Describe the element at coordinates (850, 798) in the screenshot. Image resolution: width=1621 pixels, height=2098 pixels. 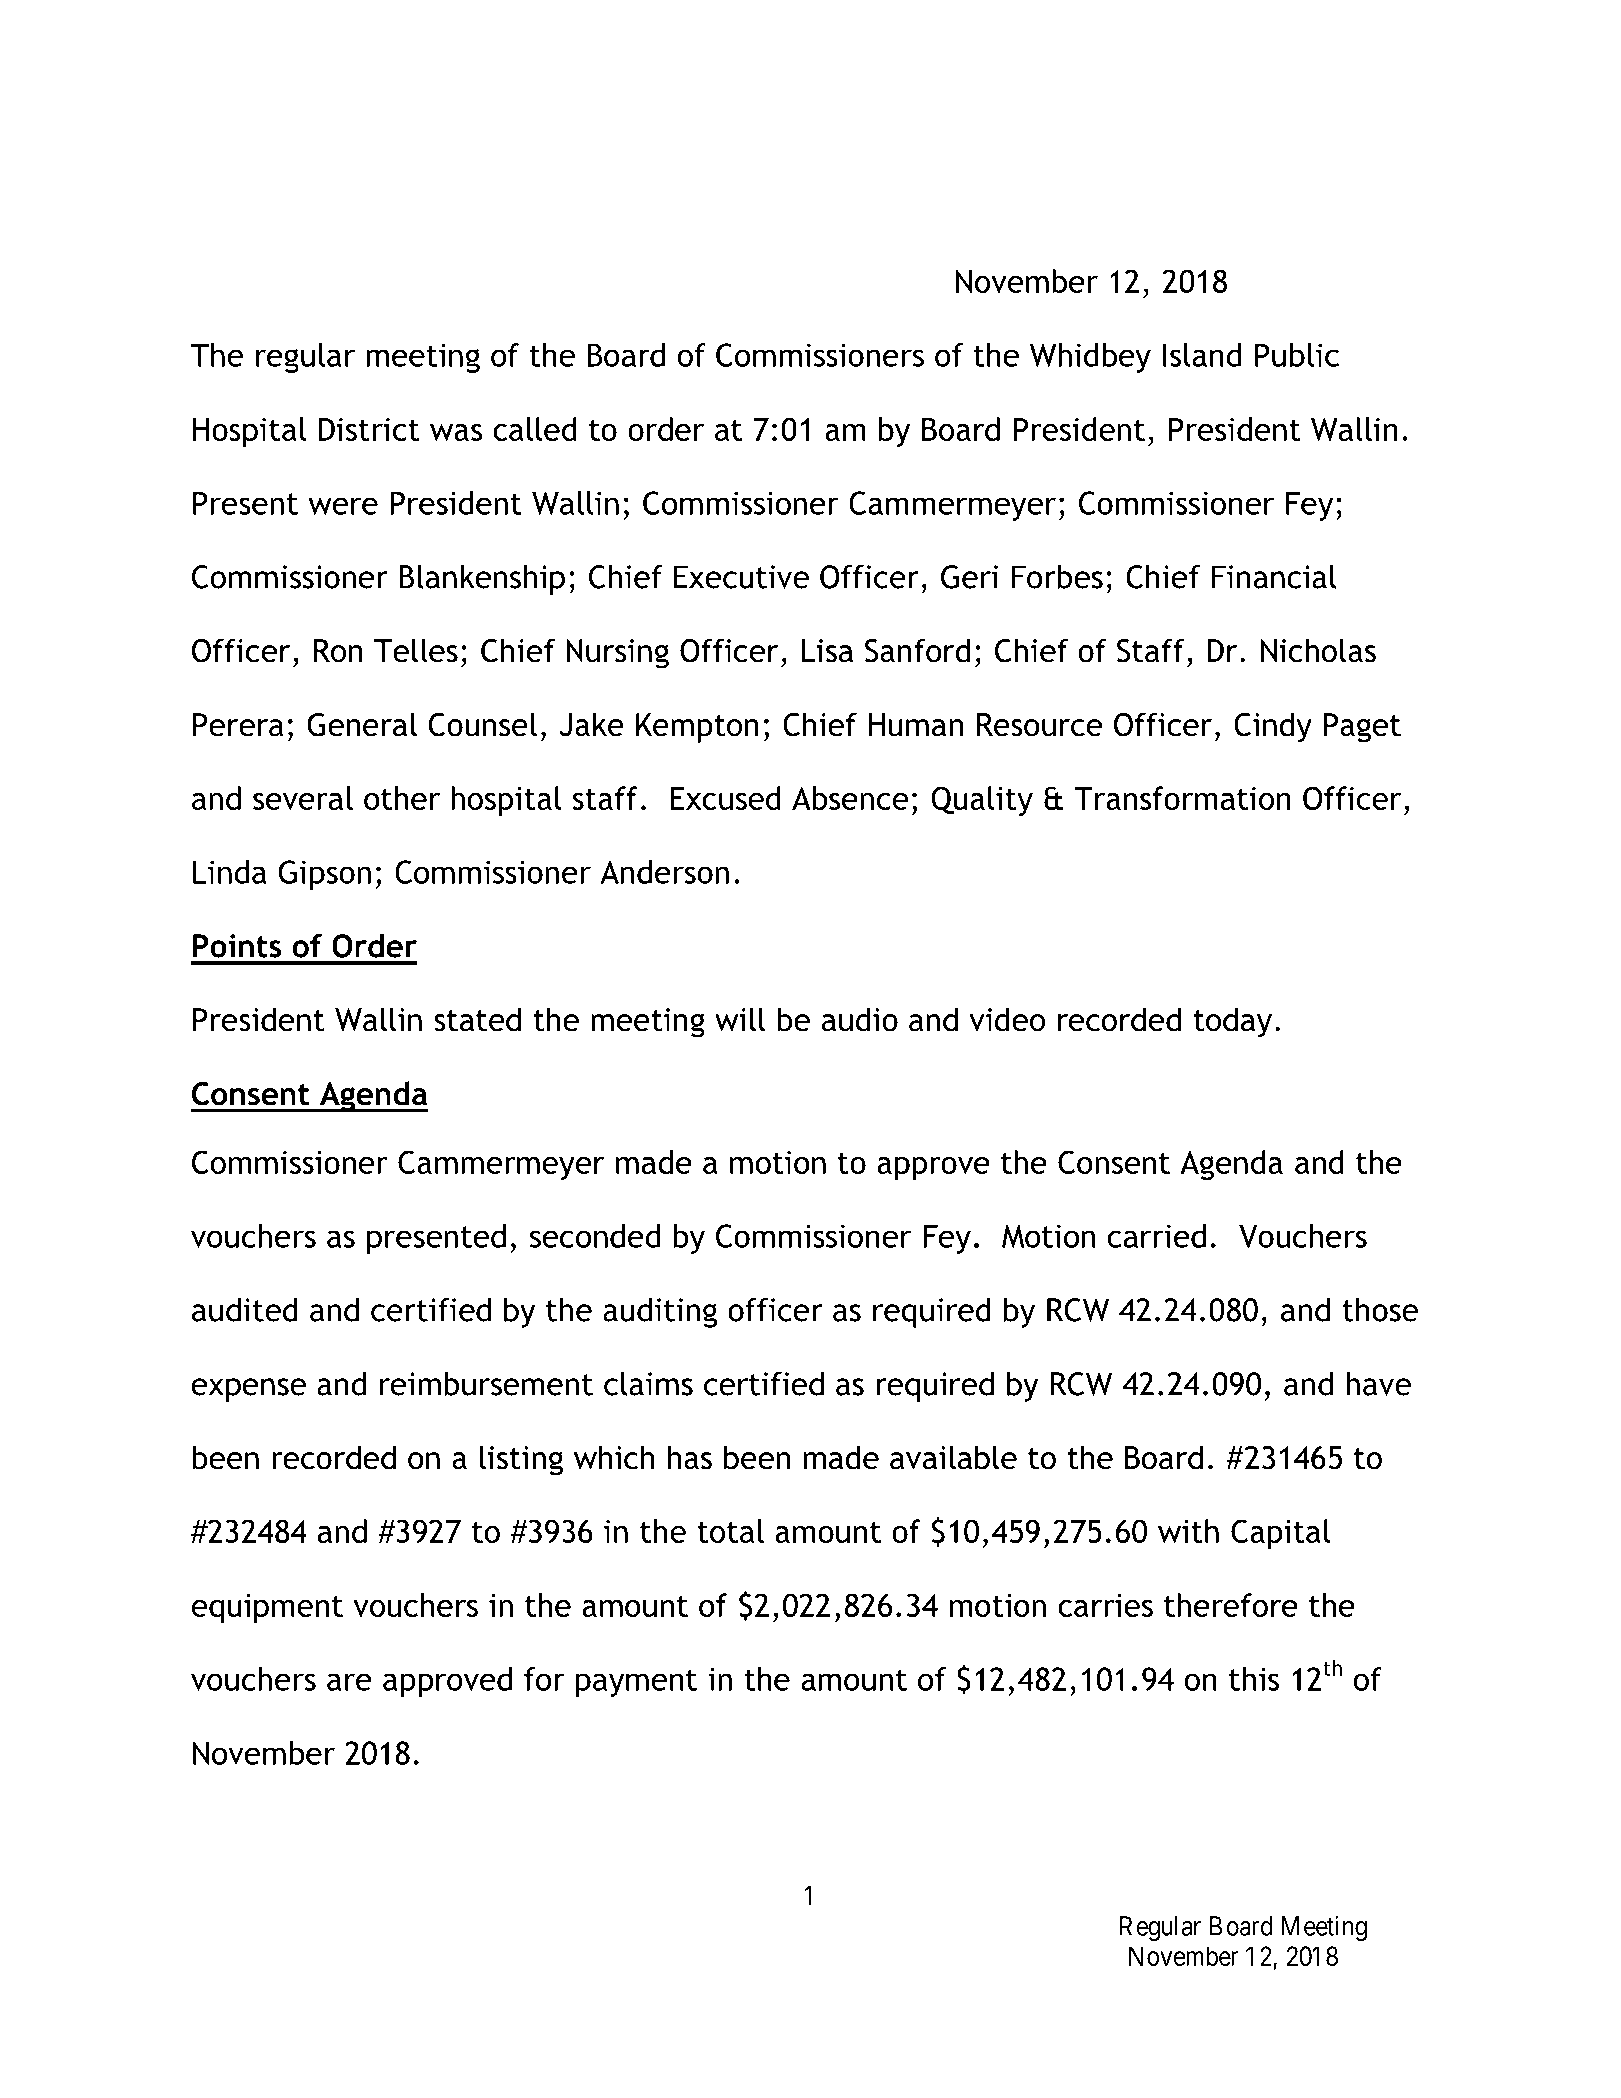
I see `Absence` at that location.
